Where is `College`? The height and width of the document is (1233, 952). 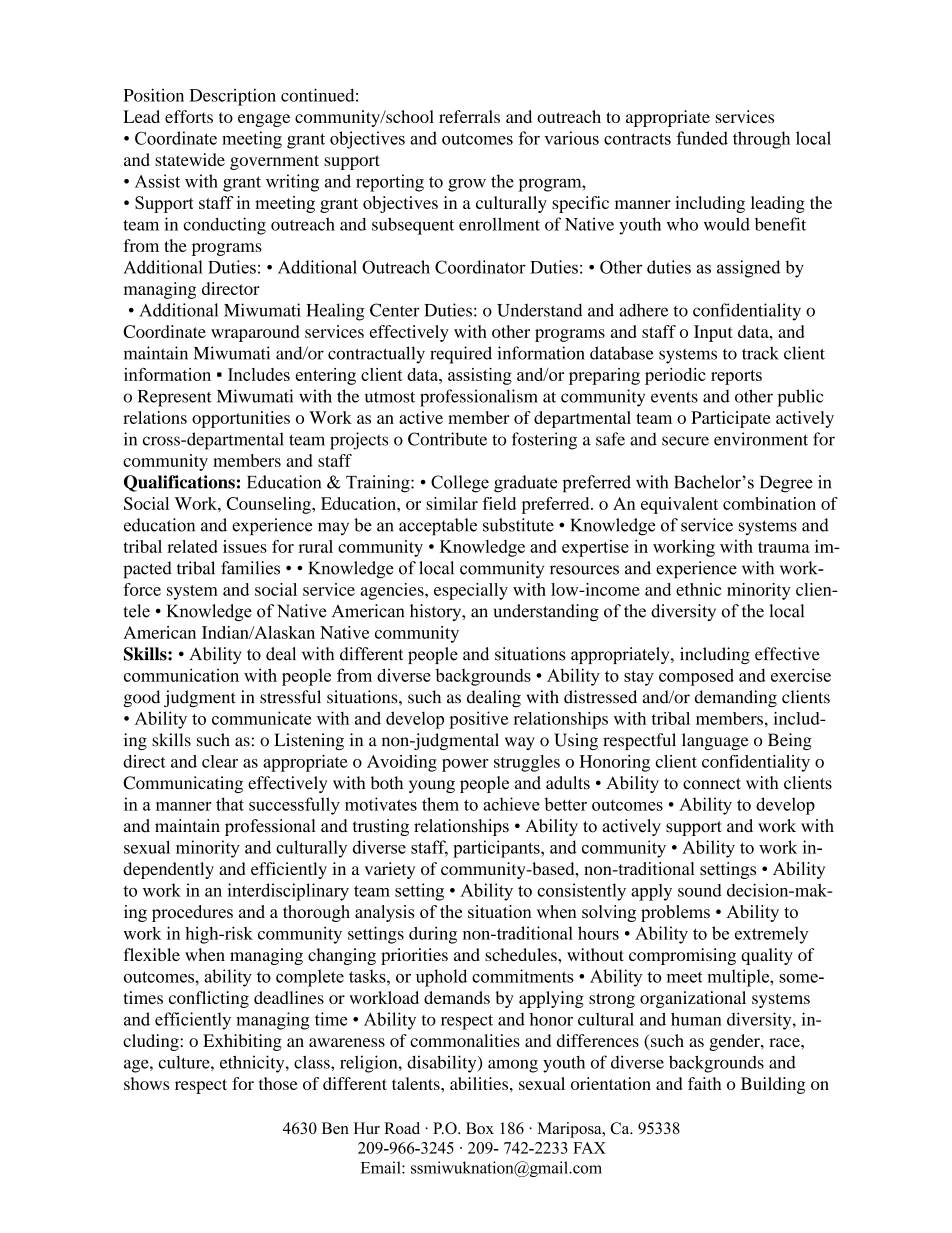
College is located at coordinates (460, 484).
